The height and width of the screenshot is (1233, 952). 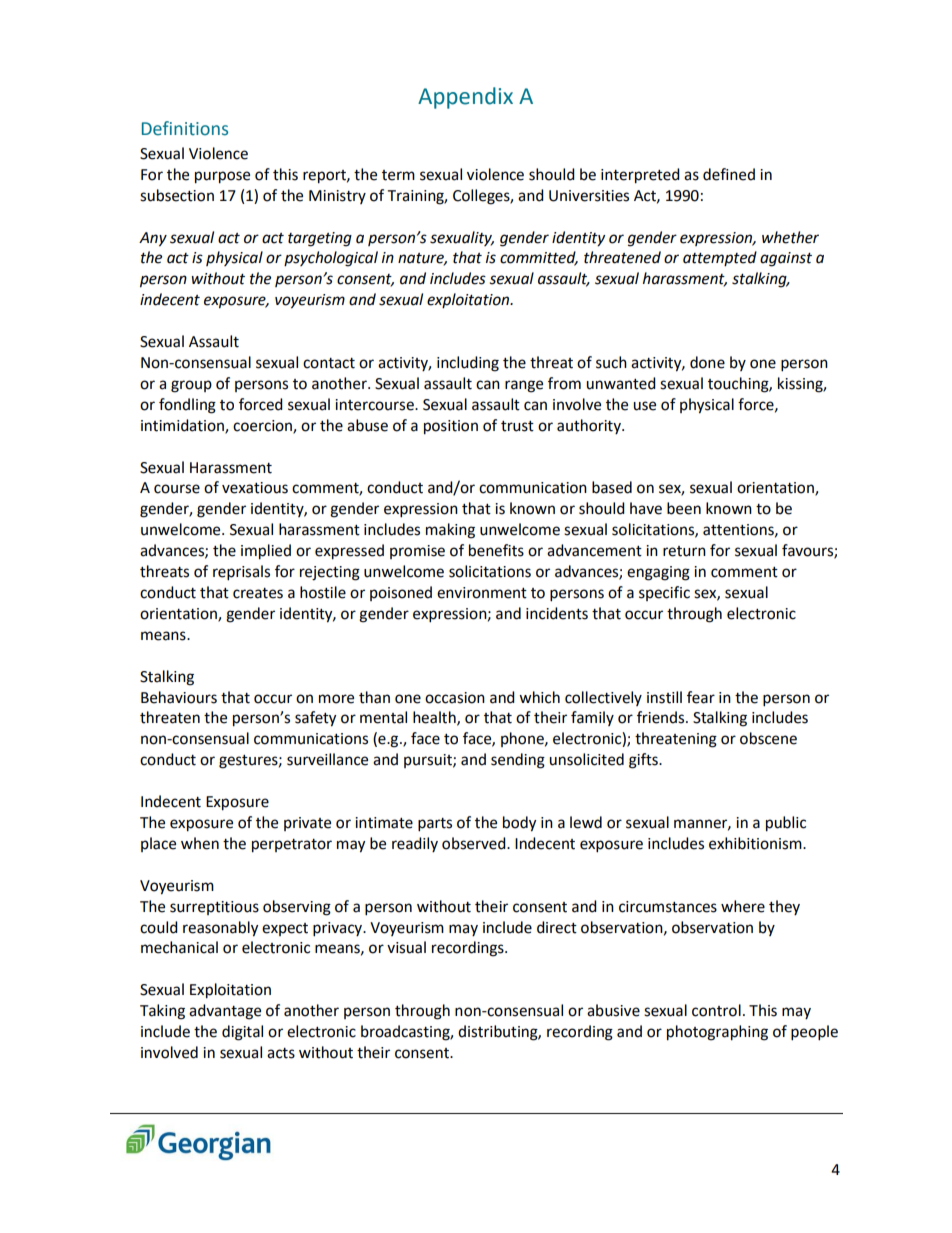 I want to click on abusive, so click(x=613, y=1010).
